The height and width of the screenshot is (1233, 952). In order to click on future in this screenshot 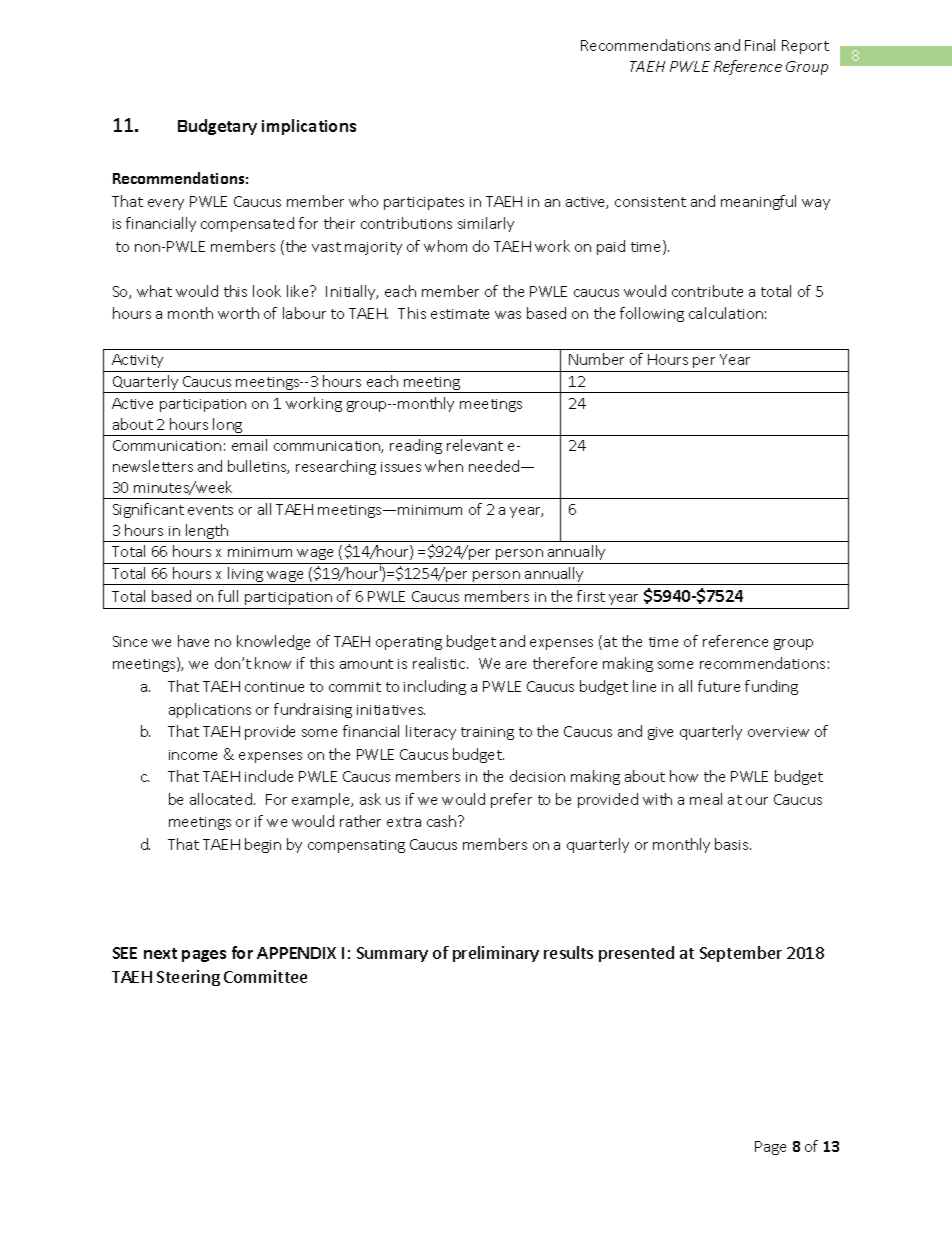, I will do `click(719, 686)`.
